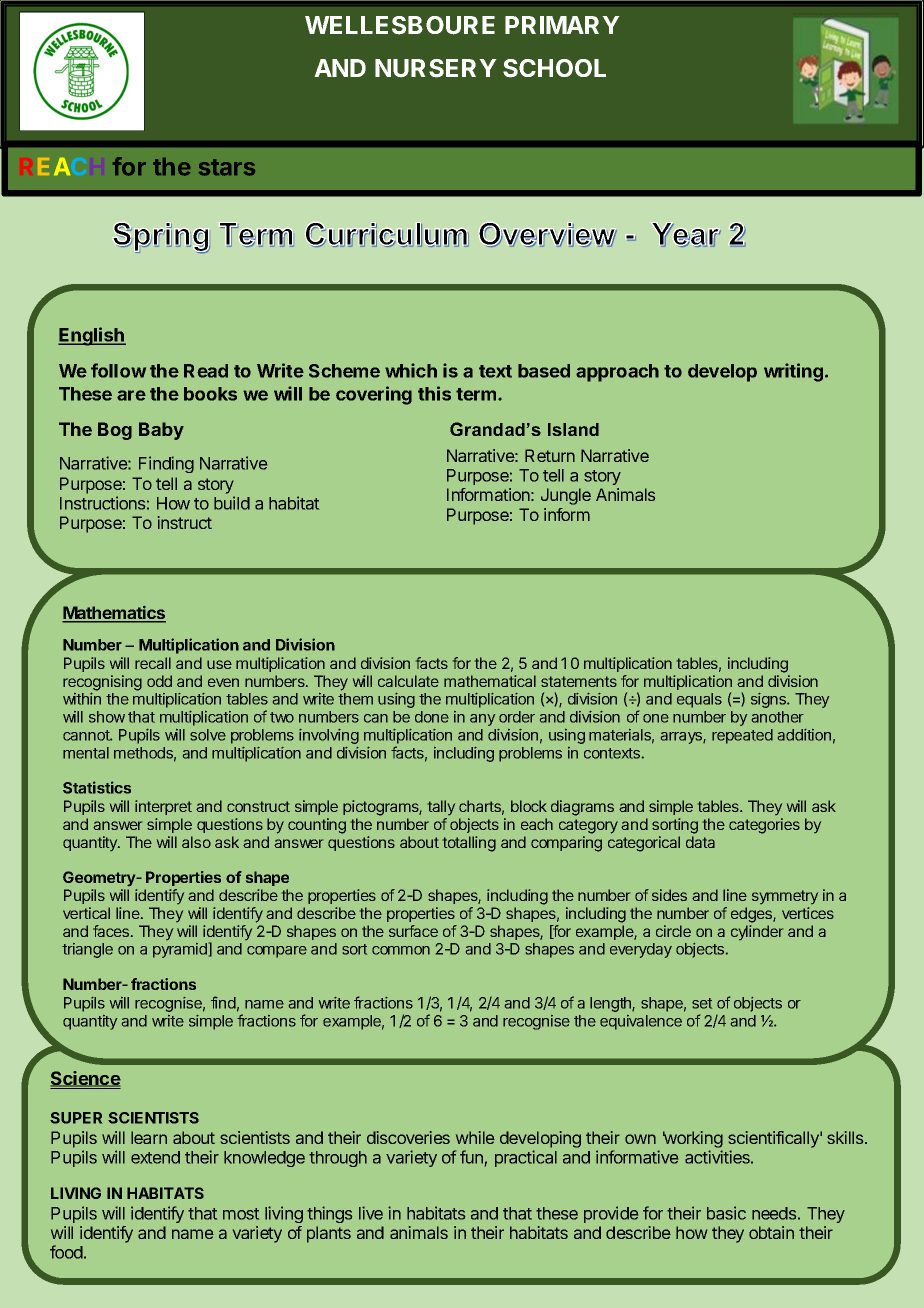 Image resolution: width=924 pixels, height=1308 pixels. Describe the element at coordinates (471, 1157) in the screenshot. I see `fun` at that location.
